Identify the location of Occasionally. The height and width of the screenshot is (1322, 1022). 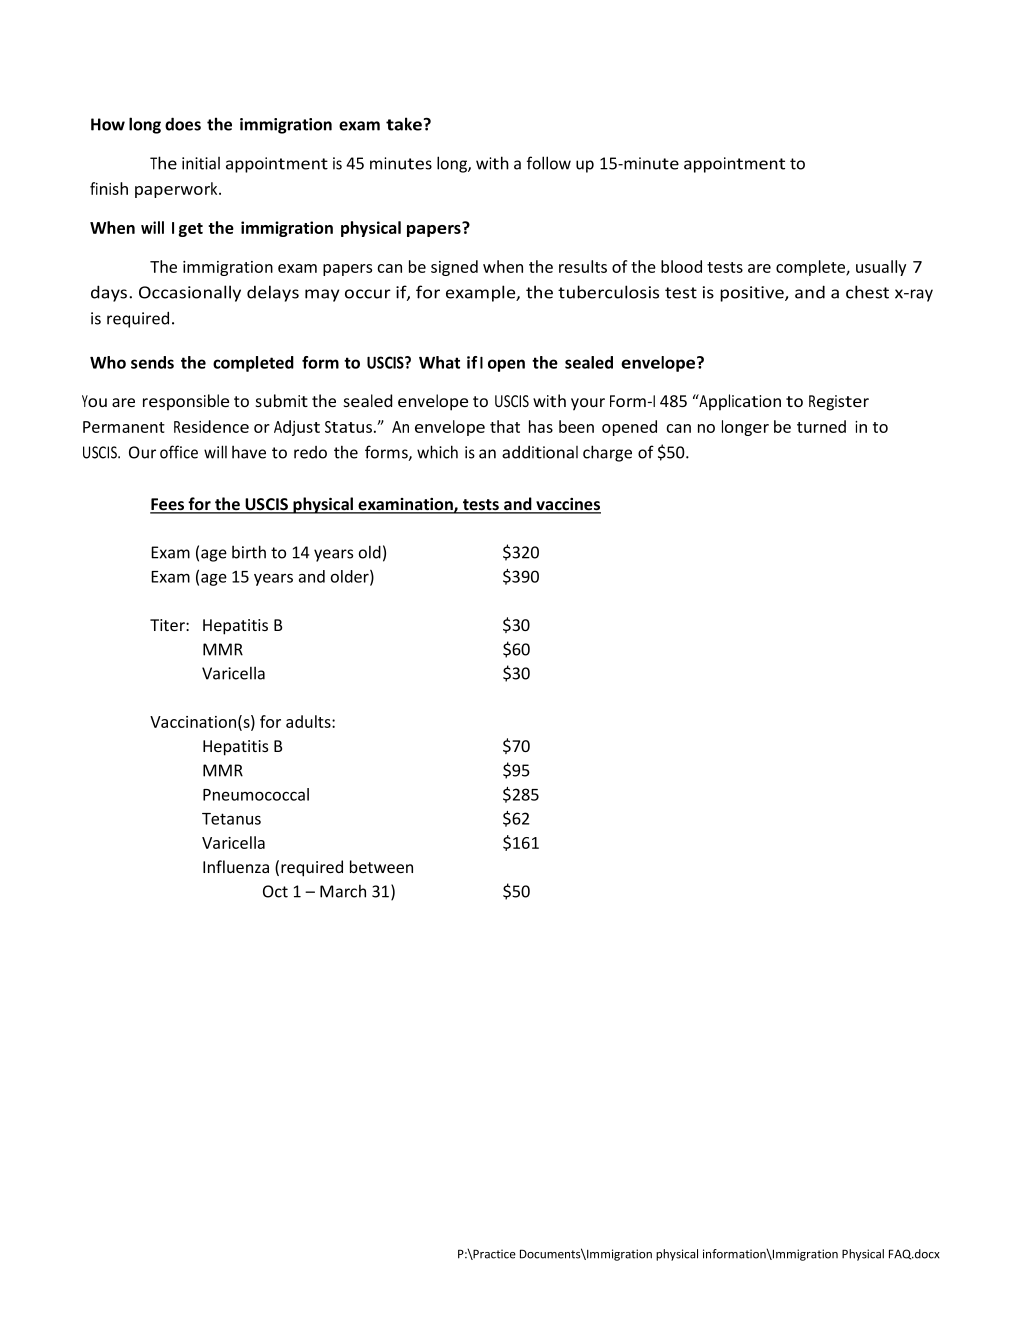
(190, 293).
